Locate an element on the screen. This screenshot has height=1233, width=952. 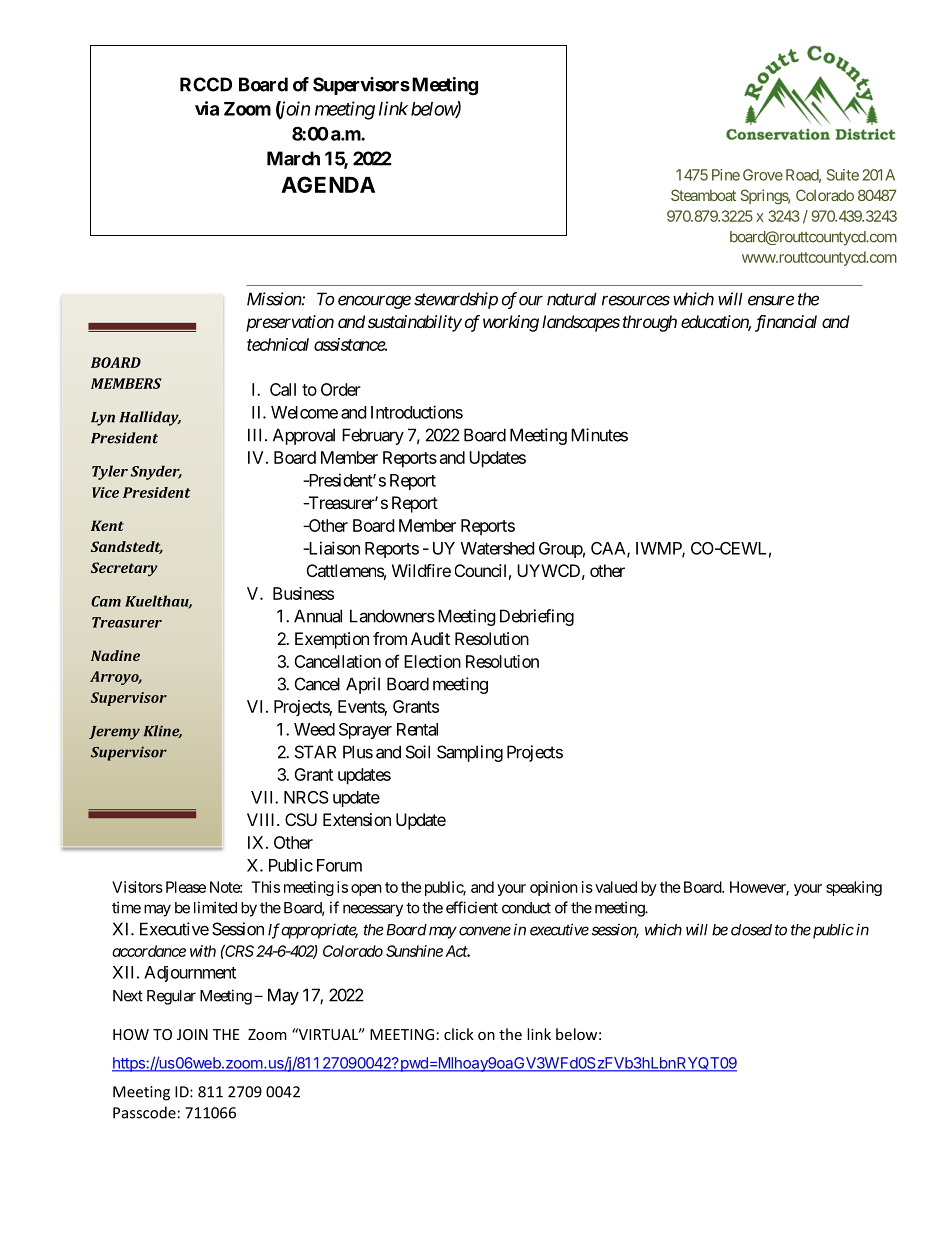
February is located at coordinates (373, 436).
